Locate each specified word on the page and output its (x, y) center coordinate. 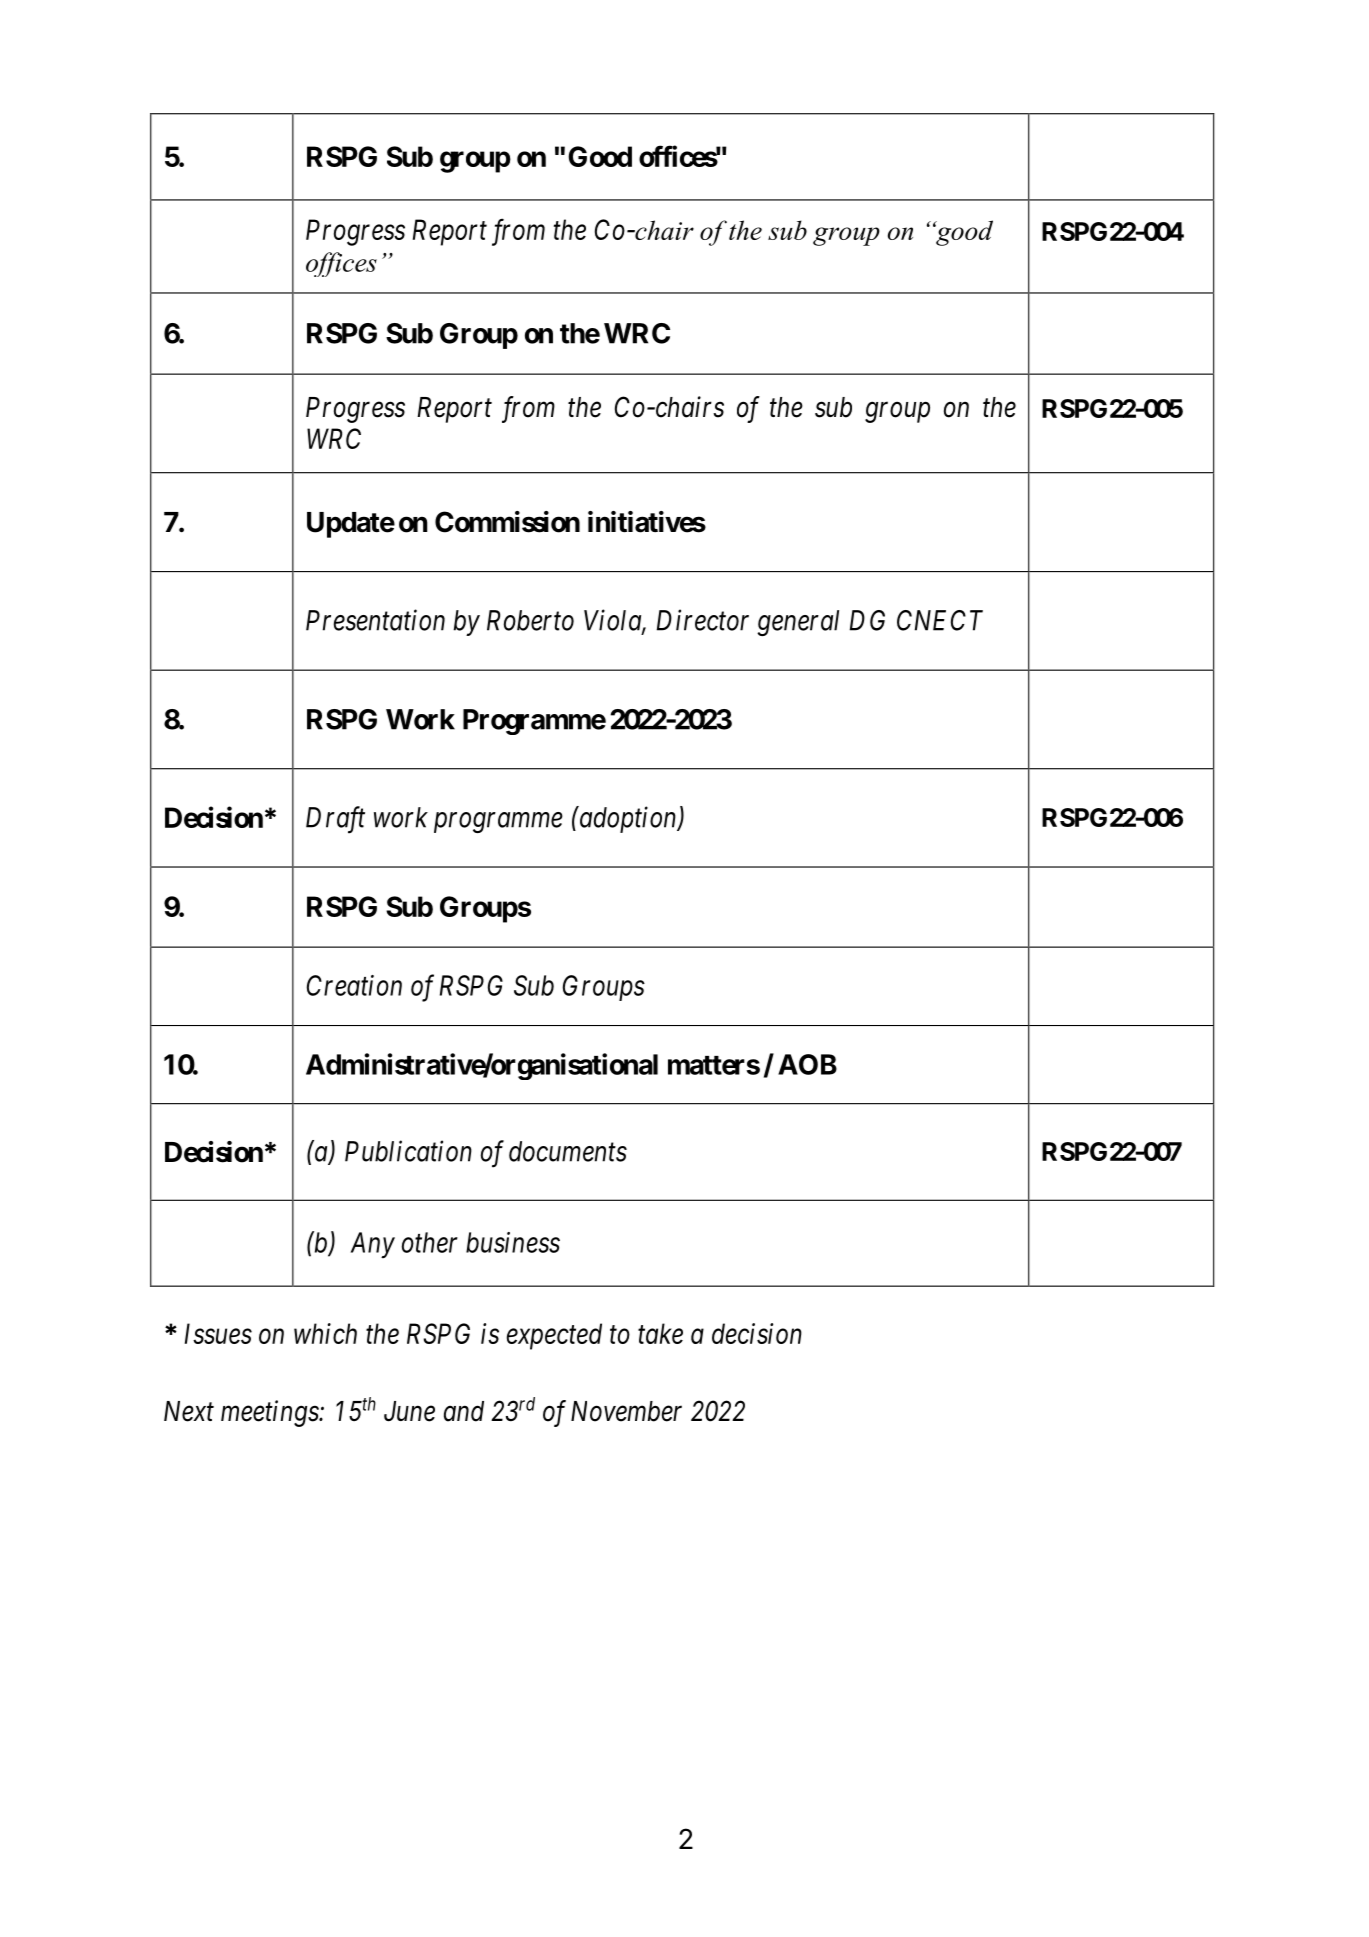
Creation (354, 985)
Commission (507, 522)
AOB (807, 1064)
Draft (335, 820)
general (798, 623)
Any (373, 1245)
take (660, 1333)
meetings (270, 1413)
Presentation (375, 620)
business (513, 1242)
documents (568, 1151)
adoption (628, 819)
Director (703, 620)
